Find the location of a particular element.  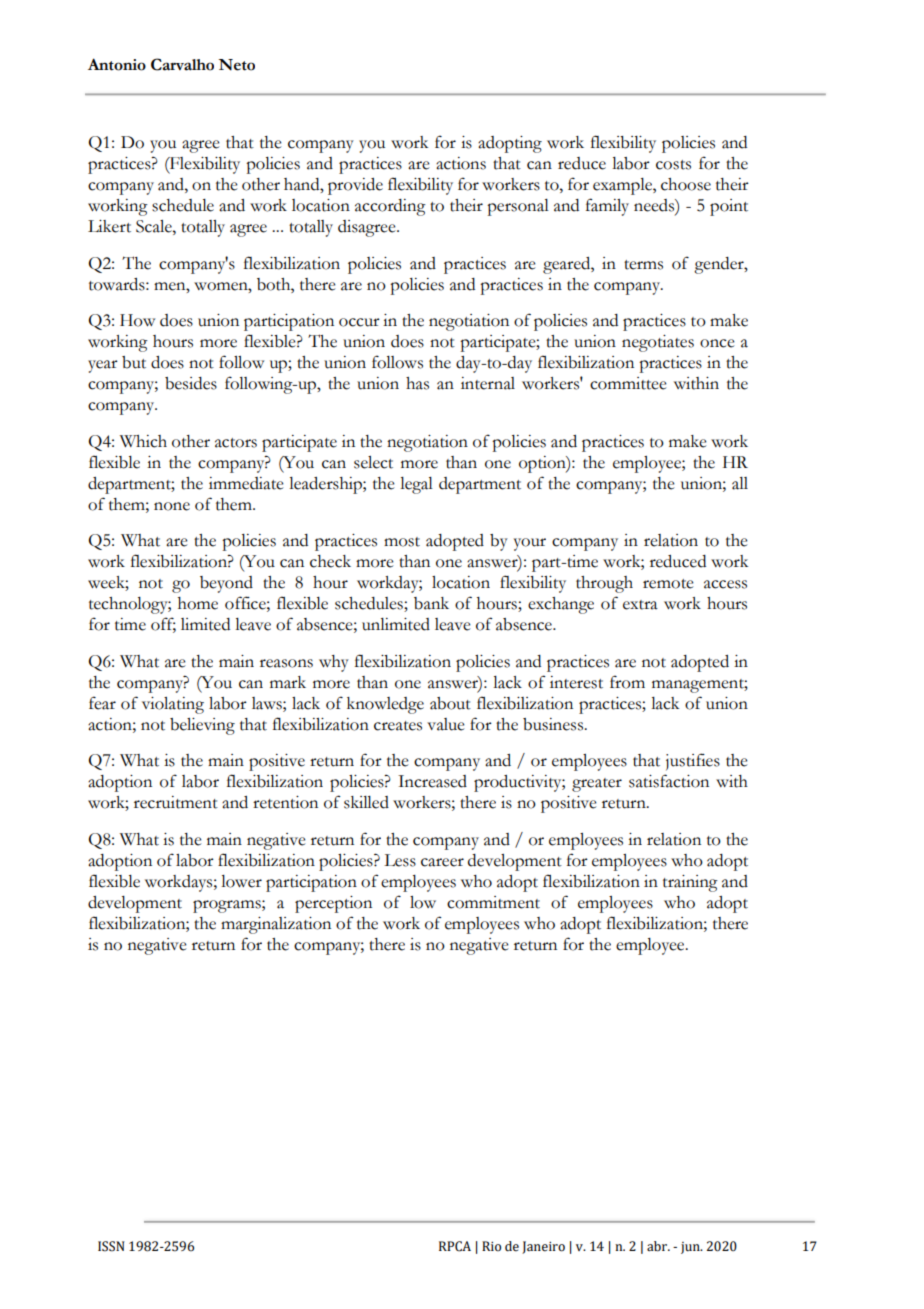

training is located at coordinates (690, 883).
